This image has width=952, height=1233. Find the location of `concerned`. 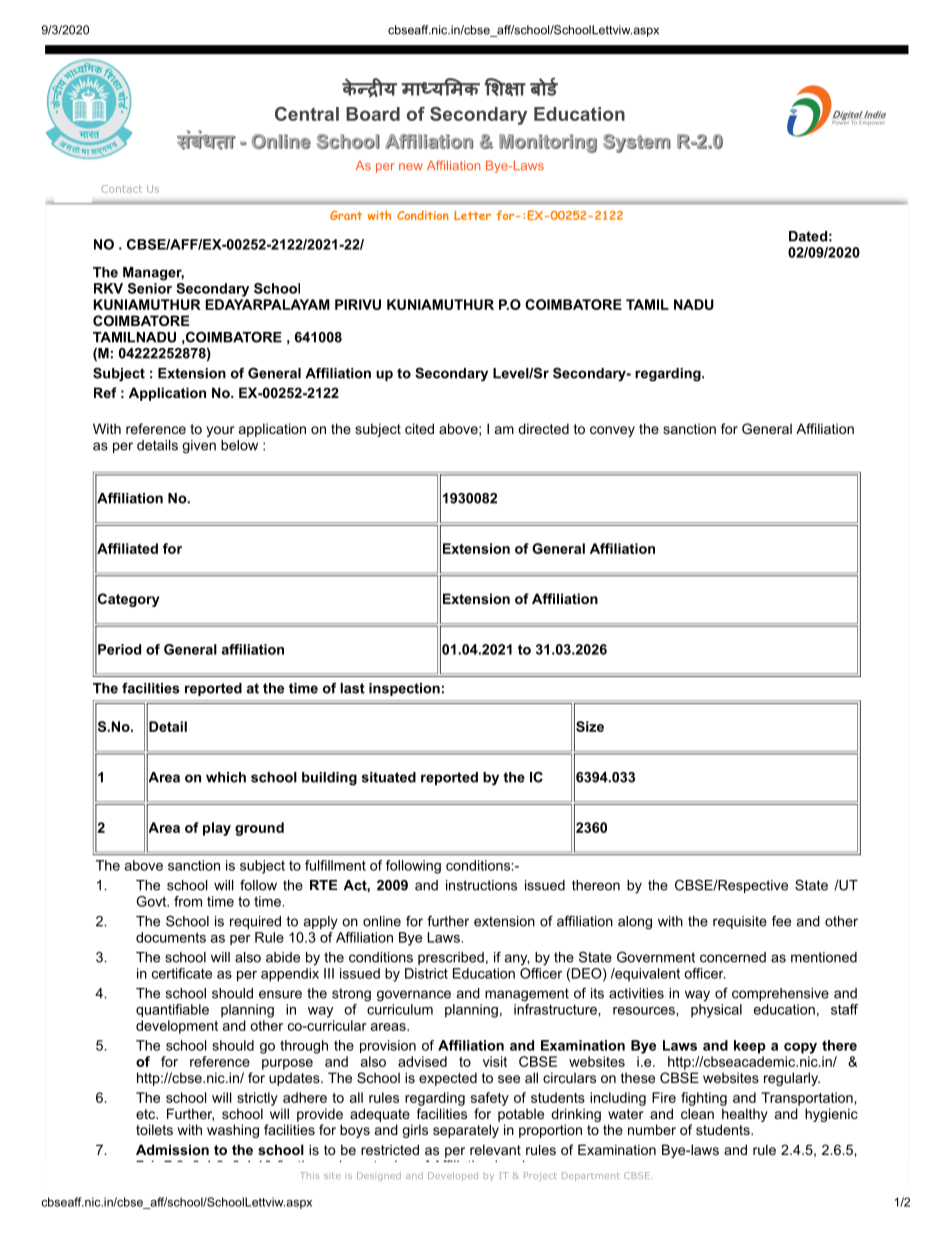

concerned is located at coordinates (733, 957).
